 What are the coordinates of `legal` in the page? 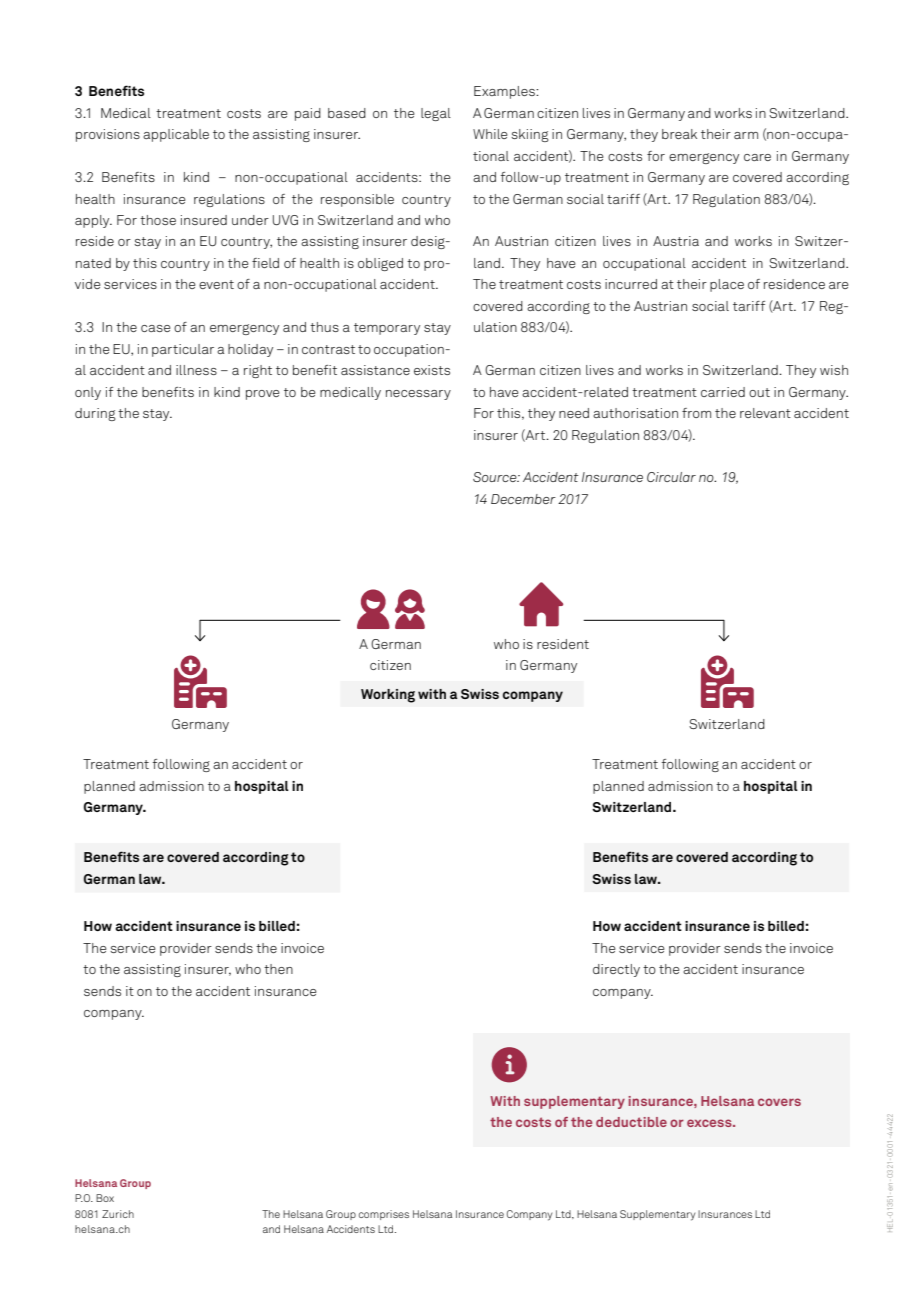 It's located at (436, 114).
